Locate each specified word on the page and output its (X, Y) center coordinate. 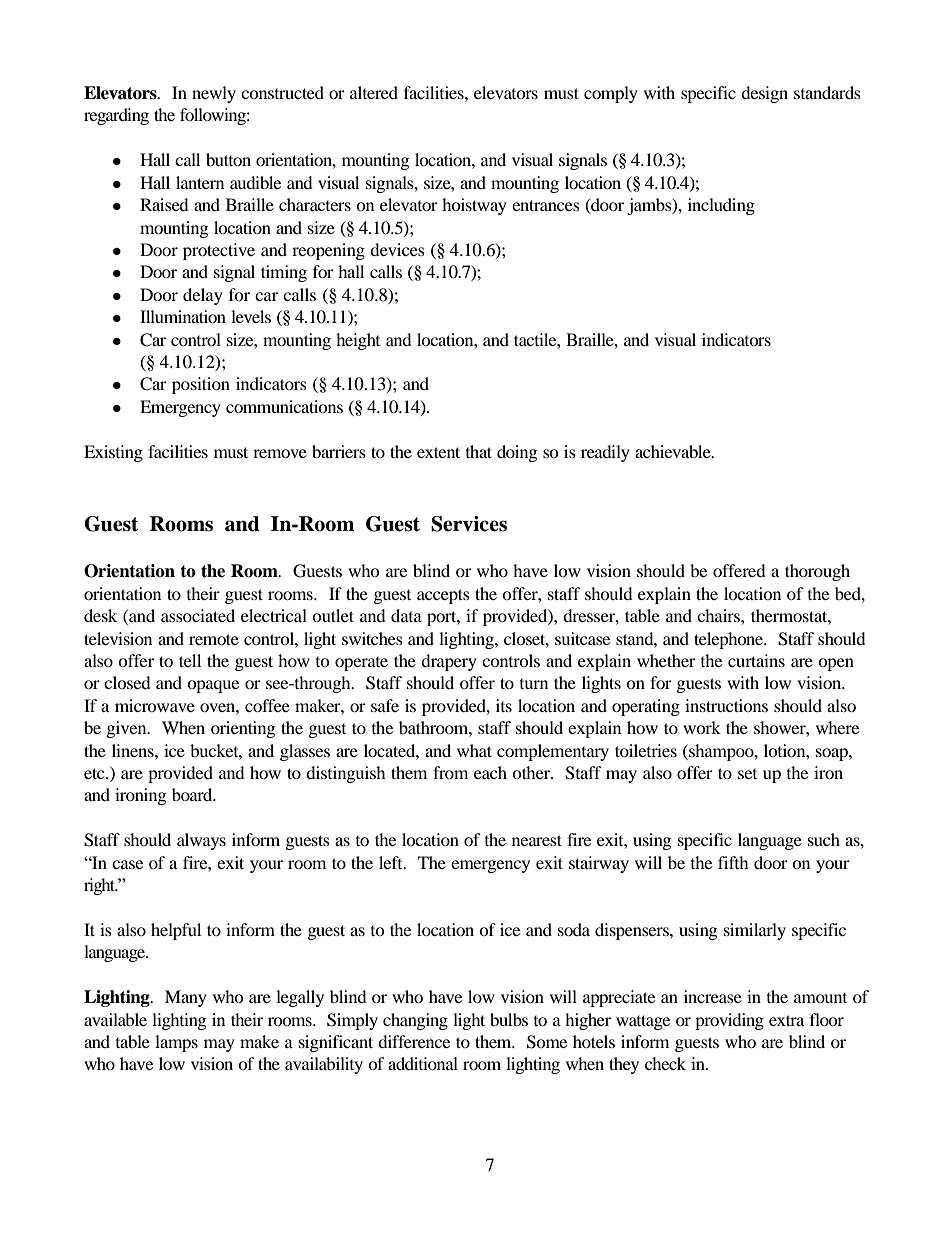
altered (374, 92)
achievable (674, 451)
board (193, 794)
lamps (176, 1043)
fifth (733, 862)
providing (729, 1021)
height (358, 341)
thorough (817, 572)
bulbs (509, 1019)
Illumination (183, 316)
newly (214, 94)
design (764, 94)
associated (198, 615)
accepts (443, 596)
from (450, 772)
